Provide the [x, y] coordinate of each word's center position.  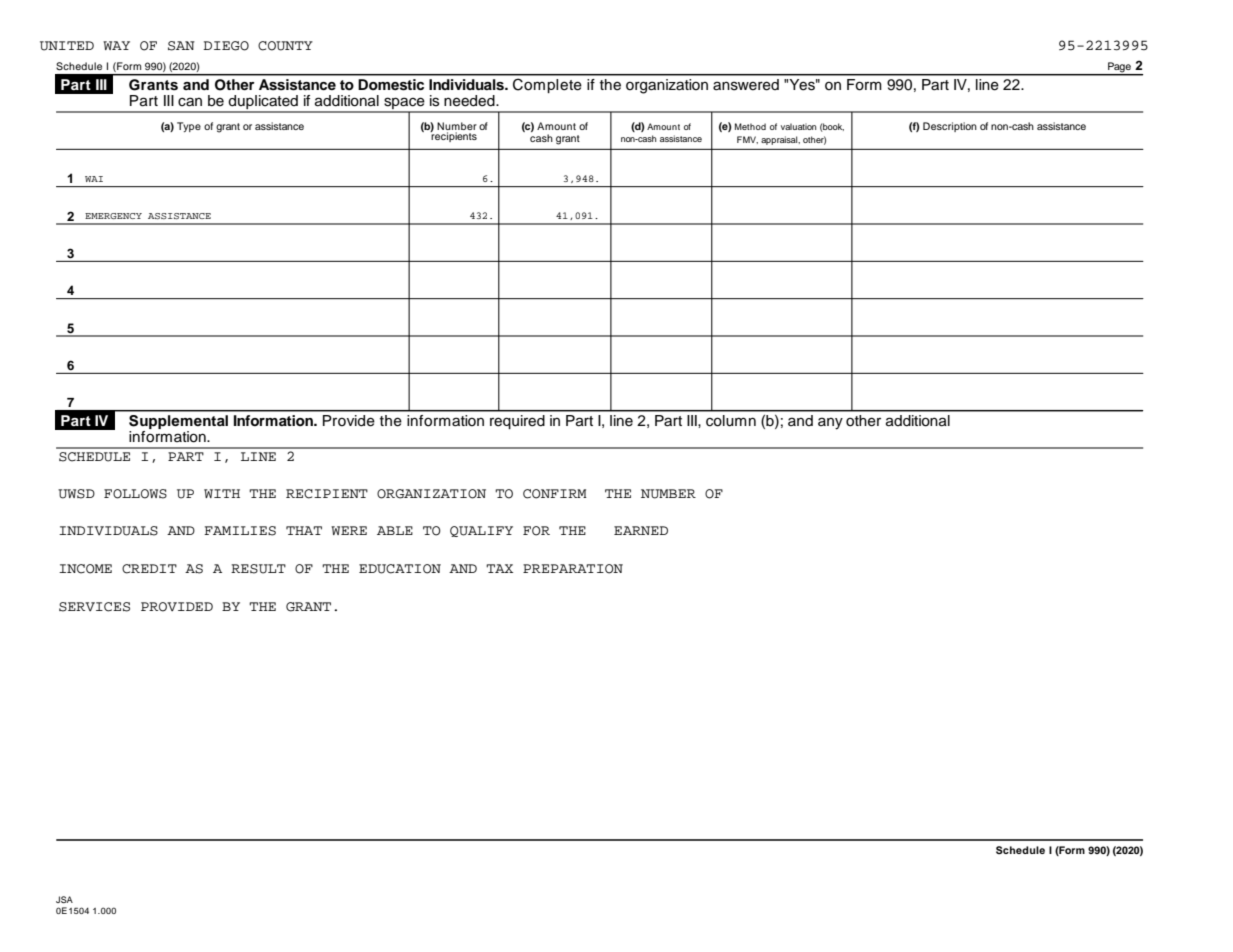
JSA [64, 899]
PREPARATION [573, 569]
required [517, 422]
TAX [499, 568]
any [830, 423]
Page [1119, 68]
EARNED [641, 530]
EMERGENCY [113, 216]
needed [470, 101]
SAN [181, 46]
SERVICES [94, 607]
